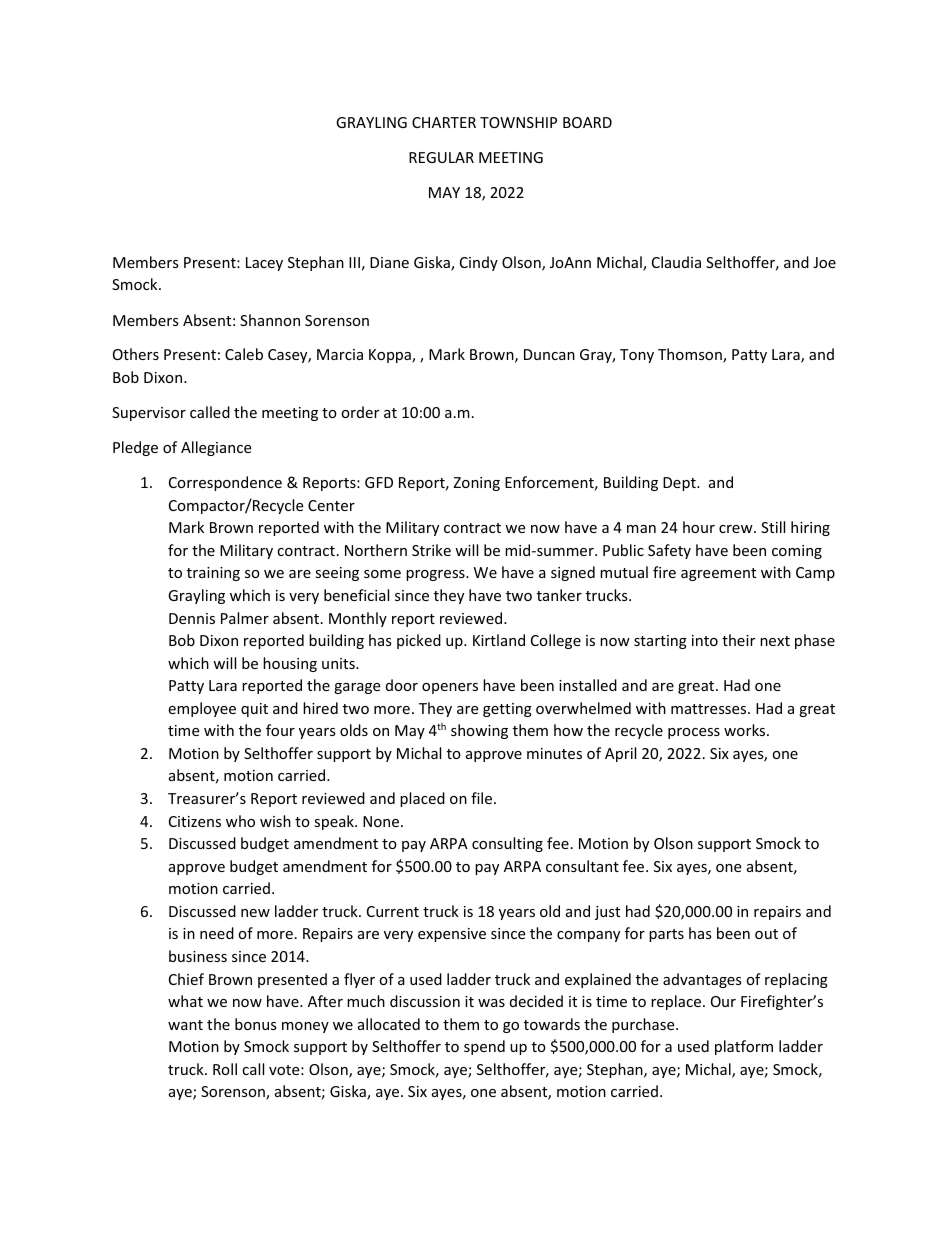 The height and width of the page is (1233, 952). I want to click on Thomson, so click(691, 355).
